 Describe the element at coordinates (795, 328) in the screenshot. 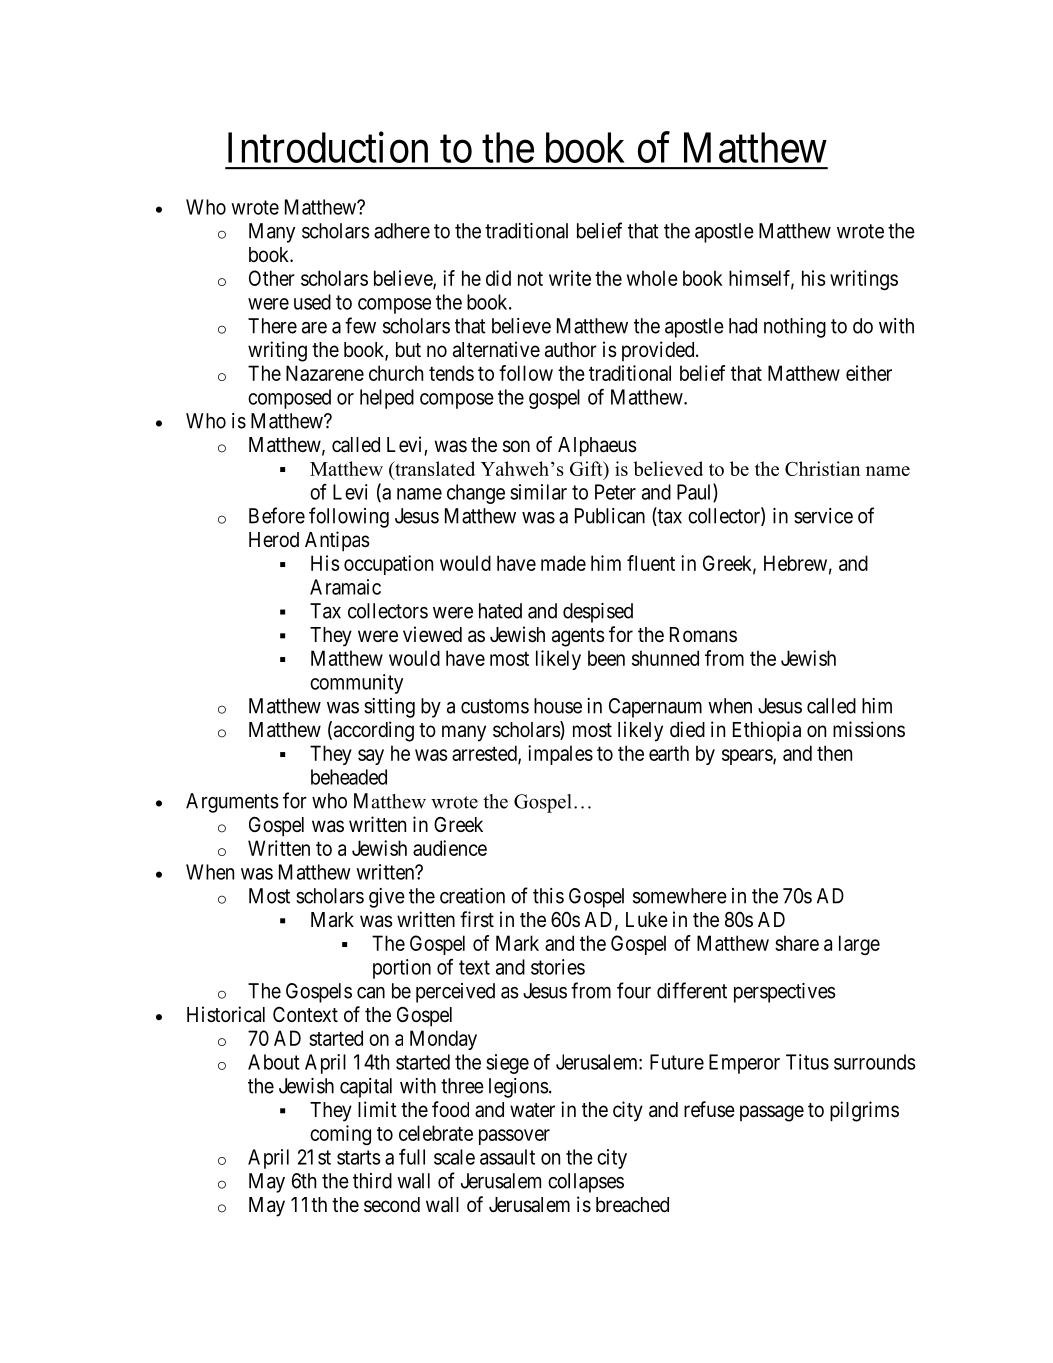

I see `nothing` at that location.
